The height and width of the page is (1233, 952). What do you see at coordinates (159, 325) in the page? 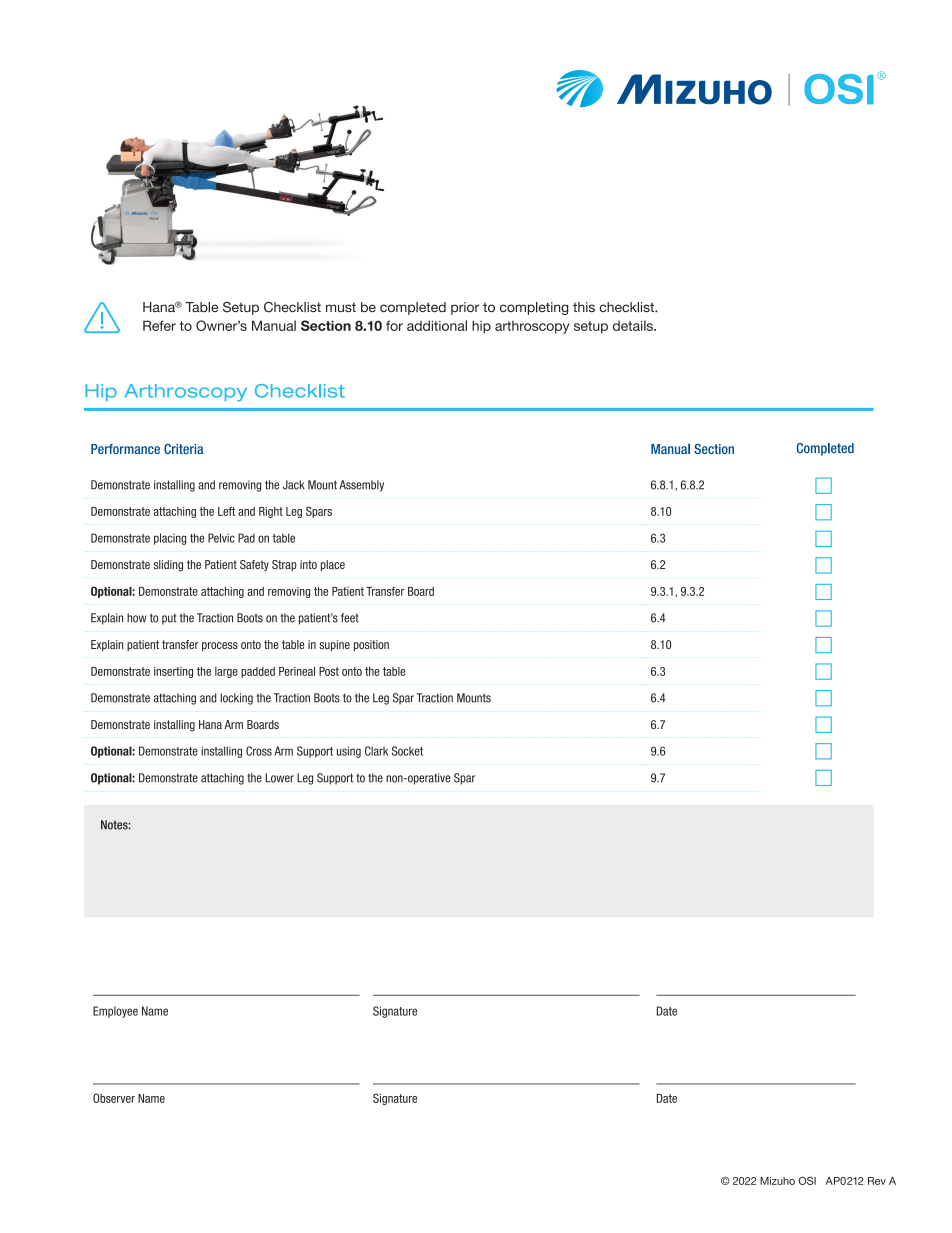
I see `Refer` at bounding box center [159, 325].
